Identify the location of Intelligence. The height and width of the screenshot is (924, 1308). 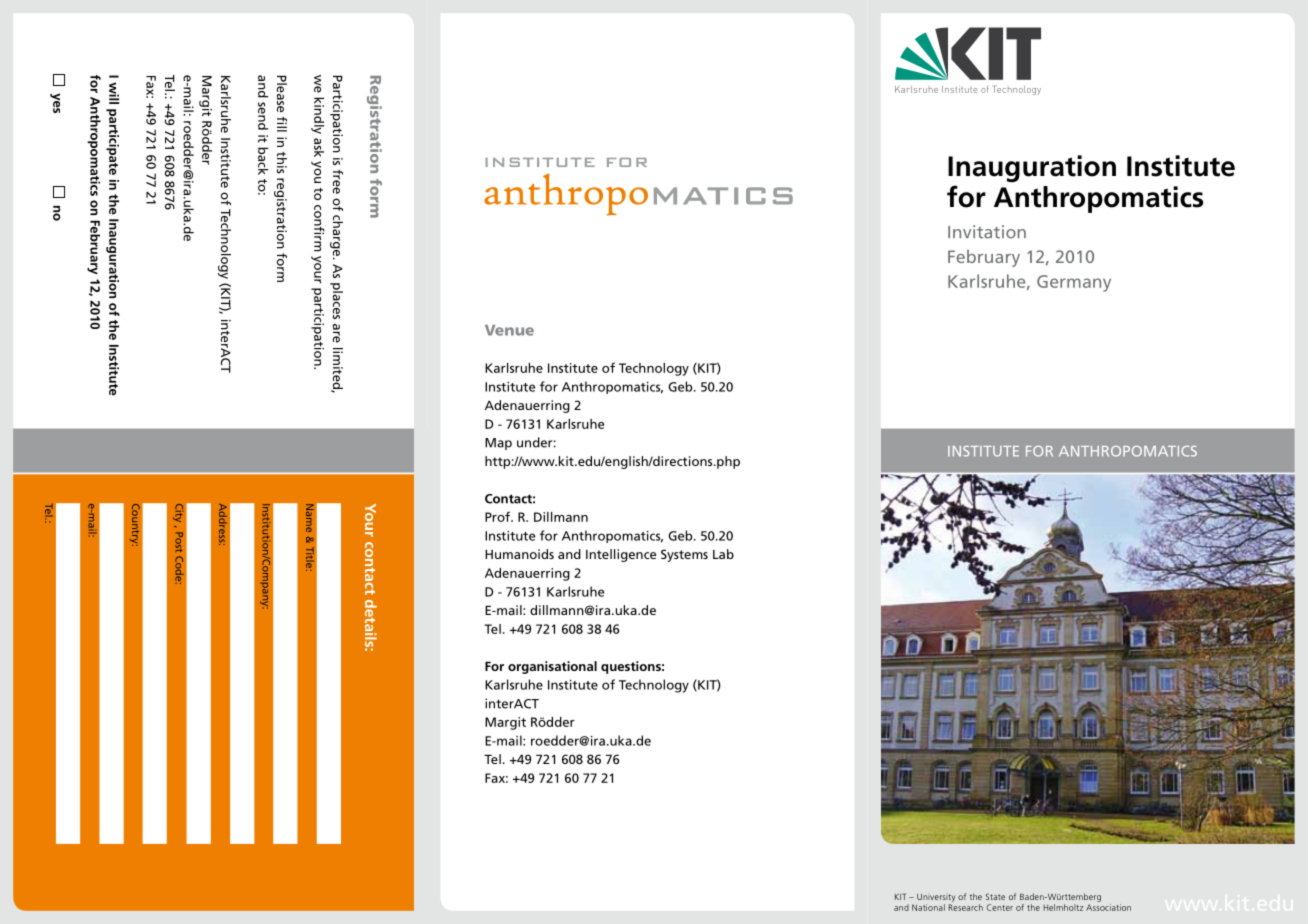
(621, 555).
